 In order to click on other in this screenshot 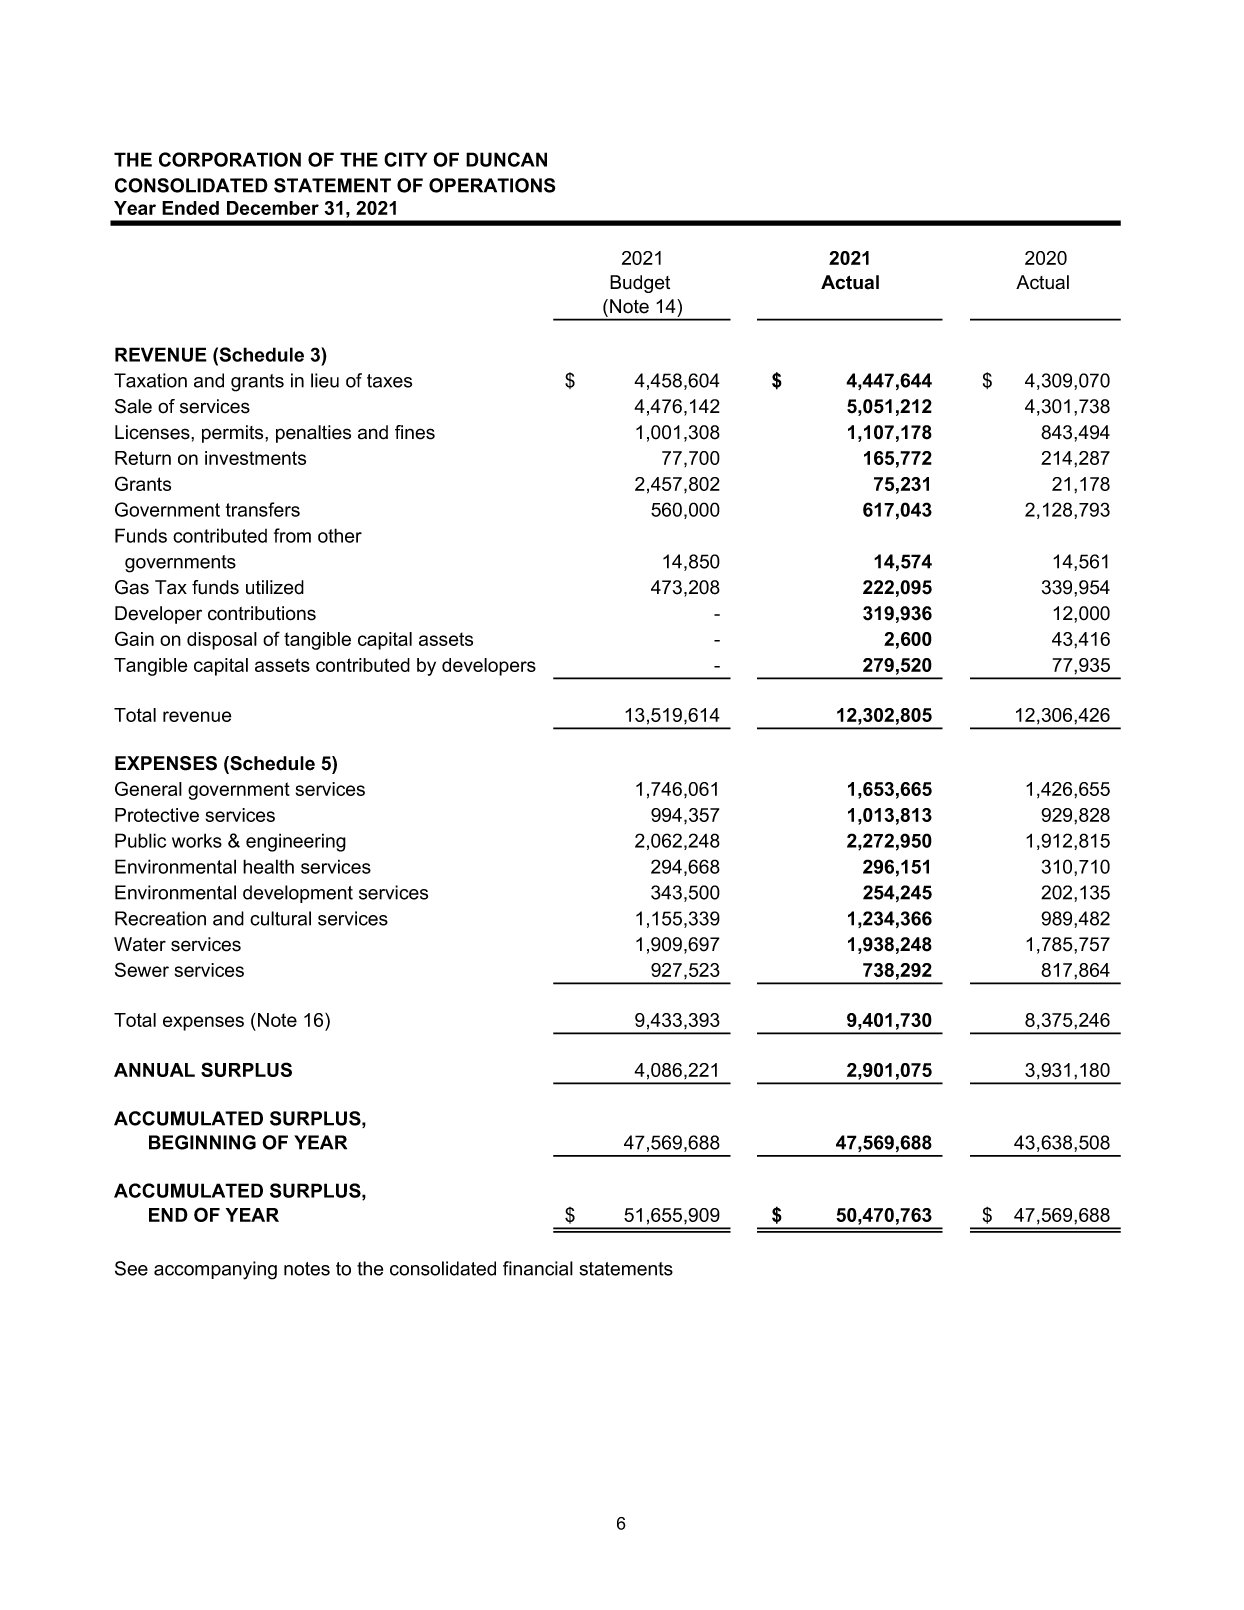, I will do `click(340, 535)`.
